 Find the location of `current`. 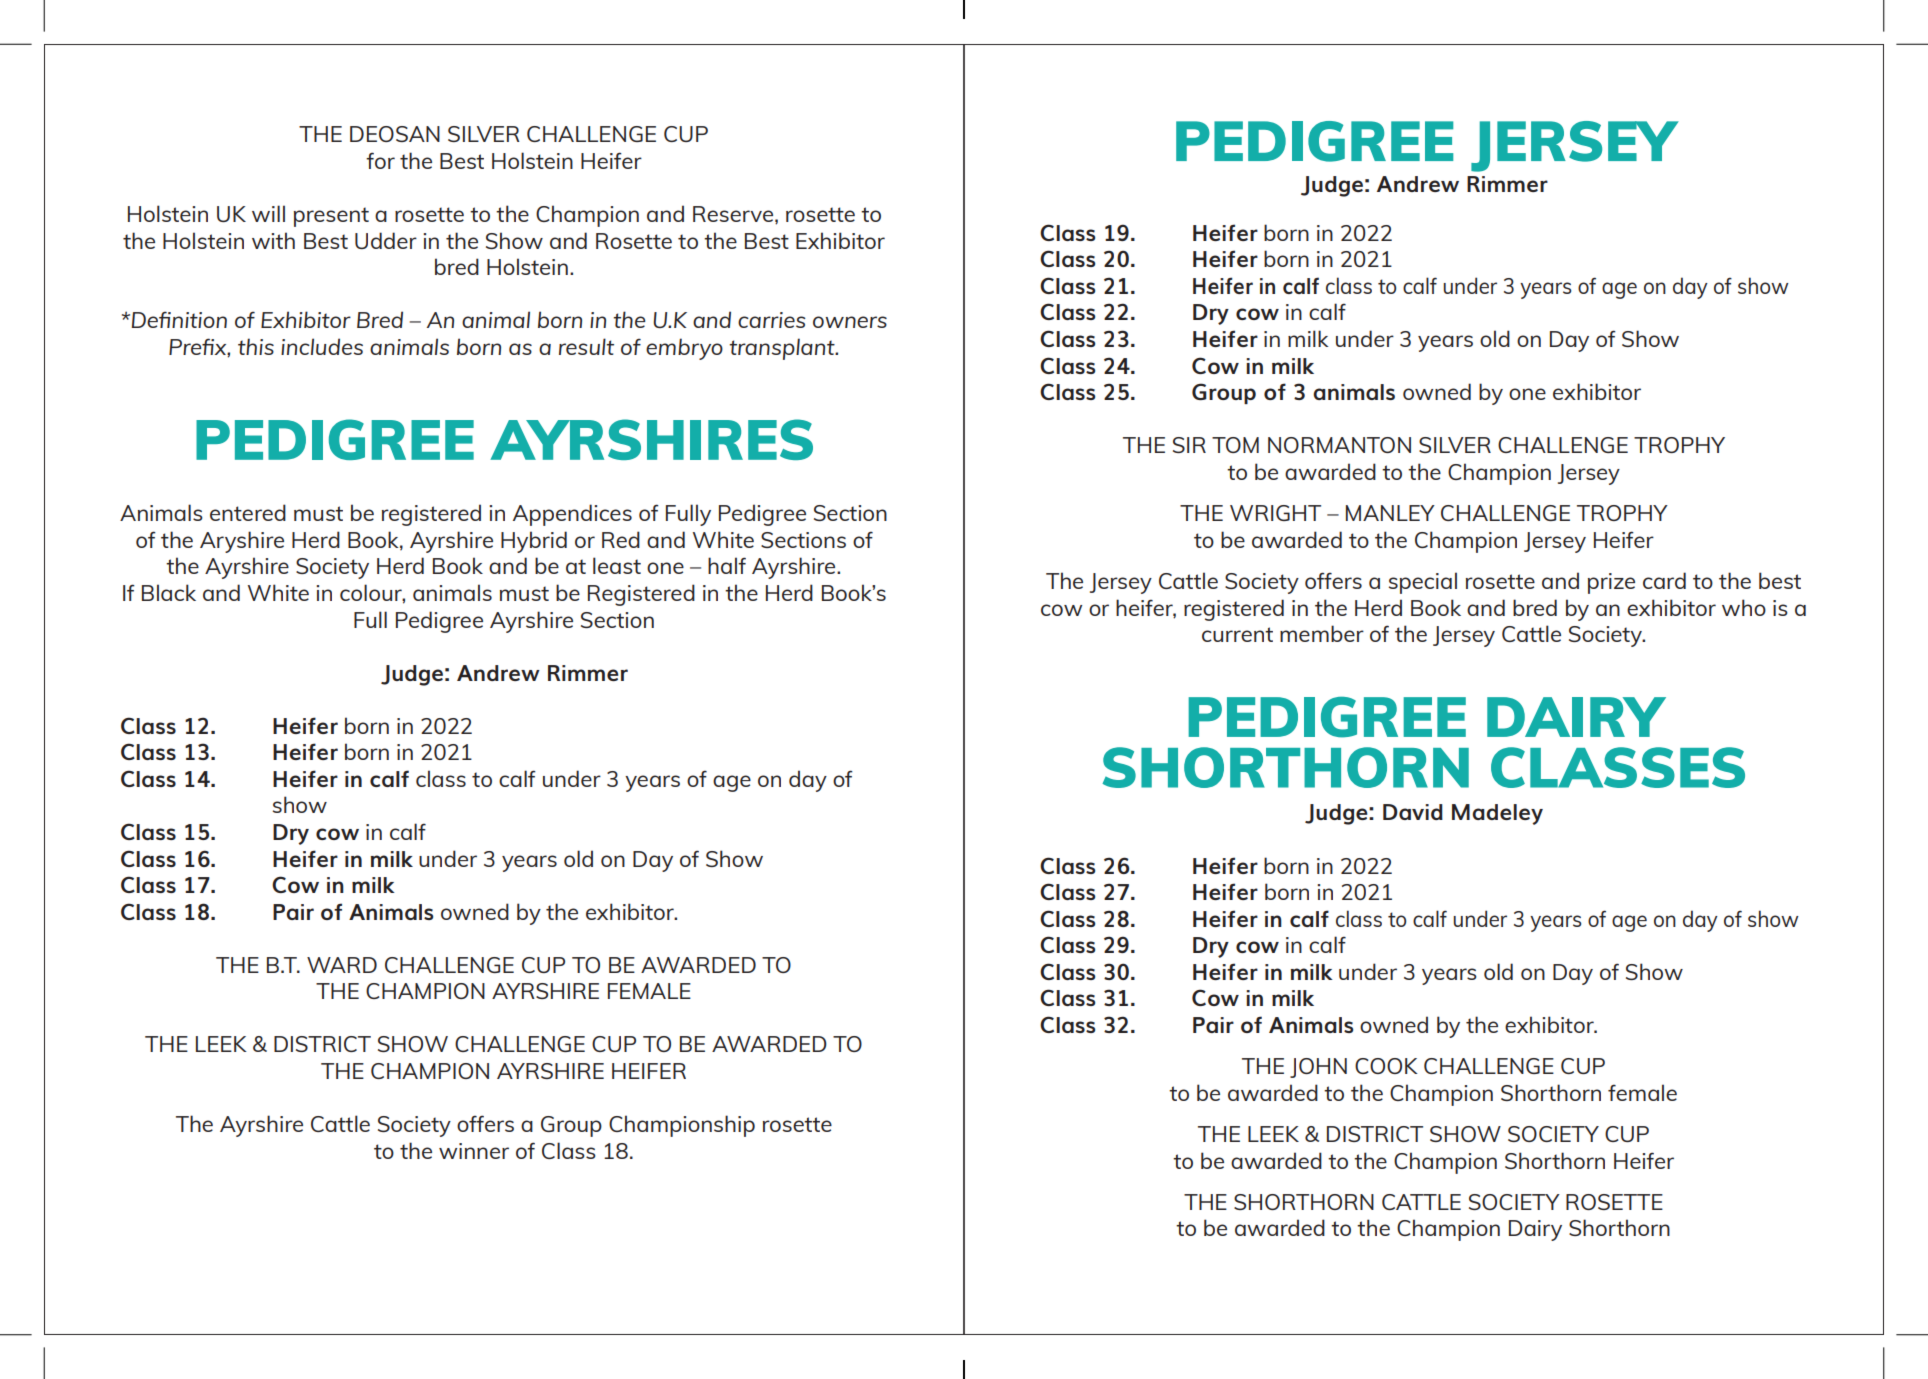

current is located at coordinates (1237, 634).
